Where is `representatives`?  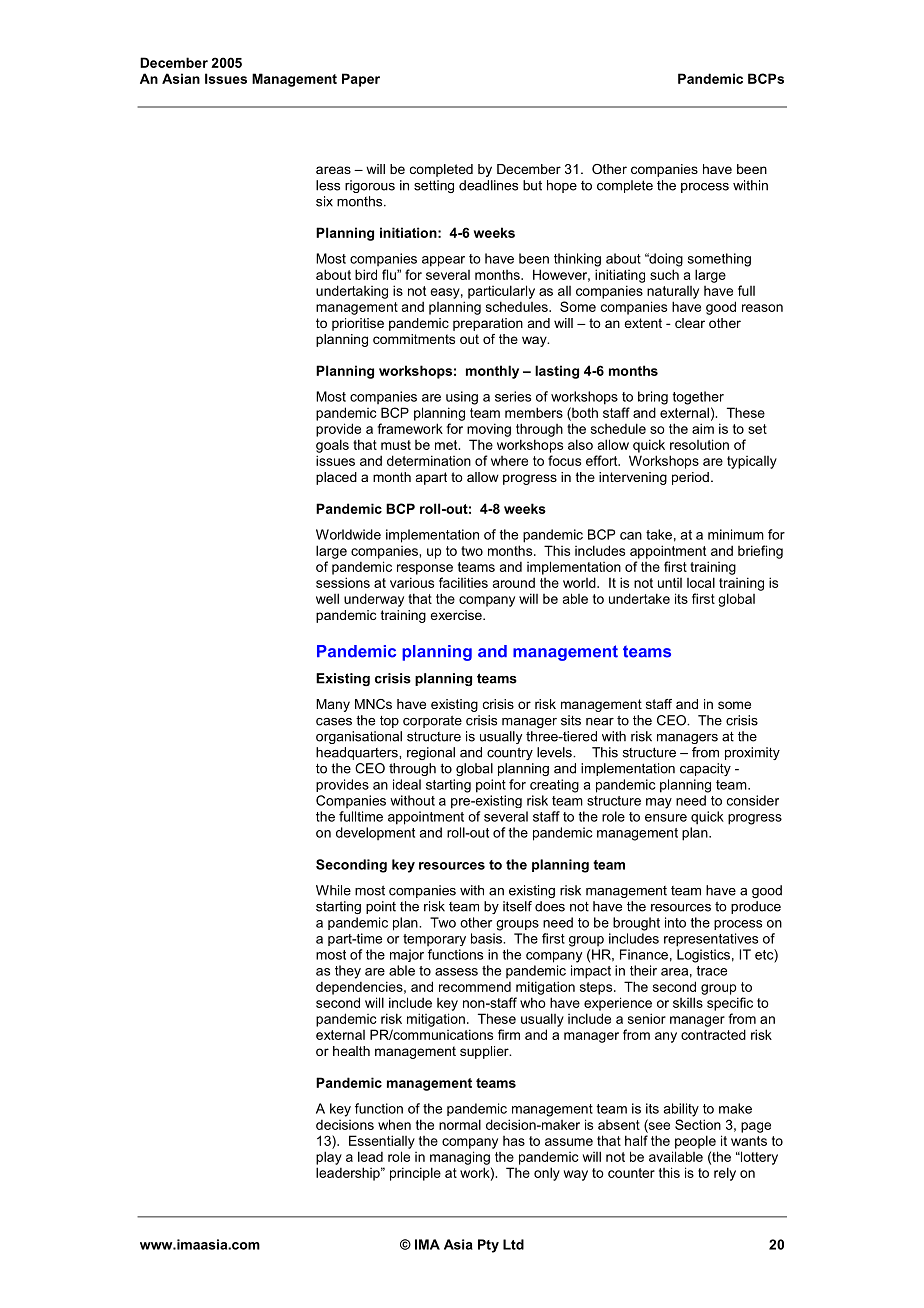 representatives is located at coordinates (711, 940).
